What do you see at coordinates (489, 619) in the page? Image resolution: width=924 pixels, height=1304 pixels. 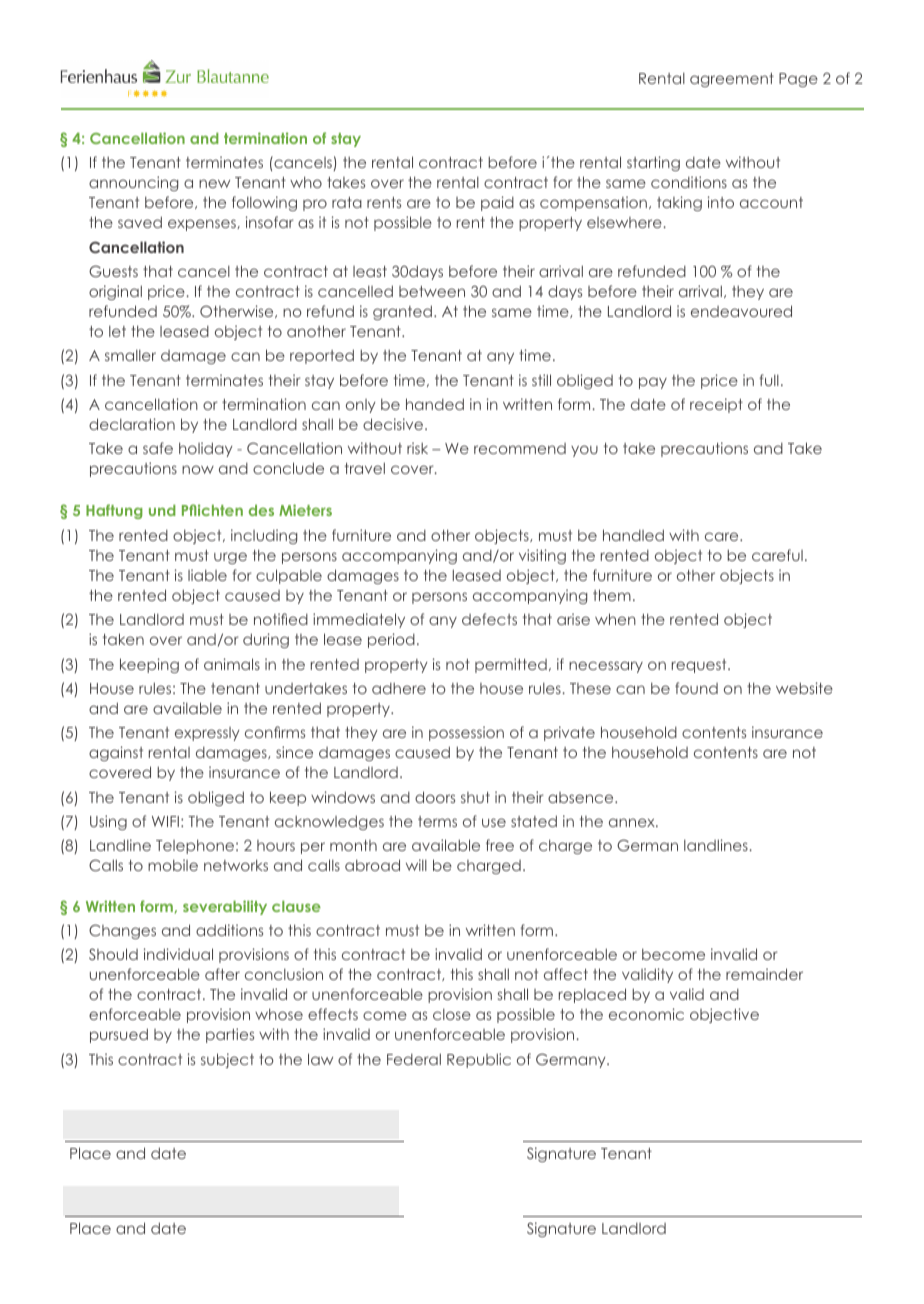 I see `defects` at bounding box center [489, 619].
